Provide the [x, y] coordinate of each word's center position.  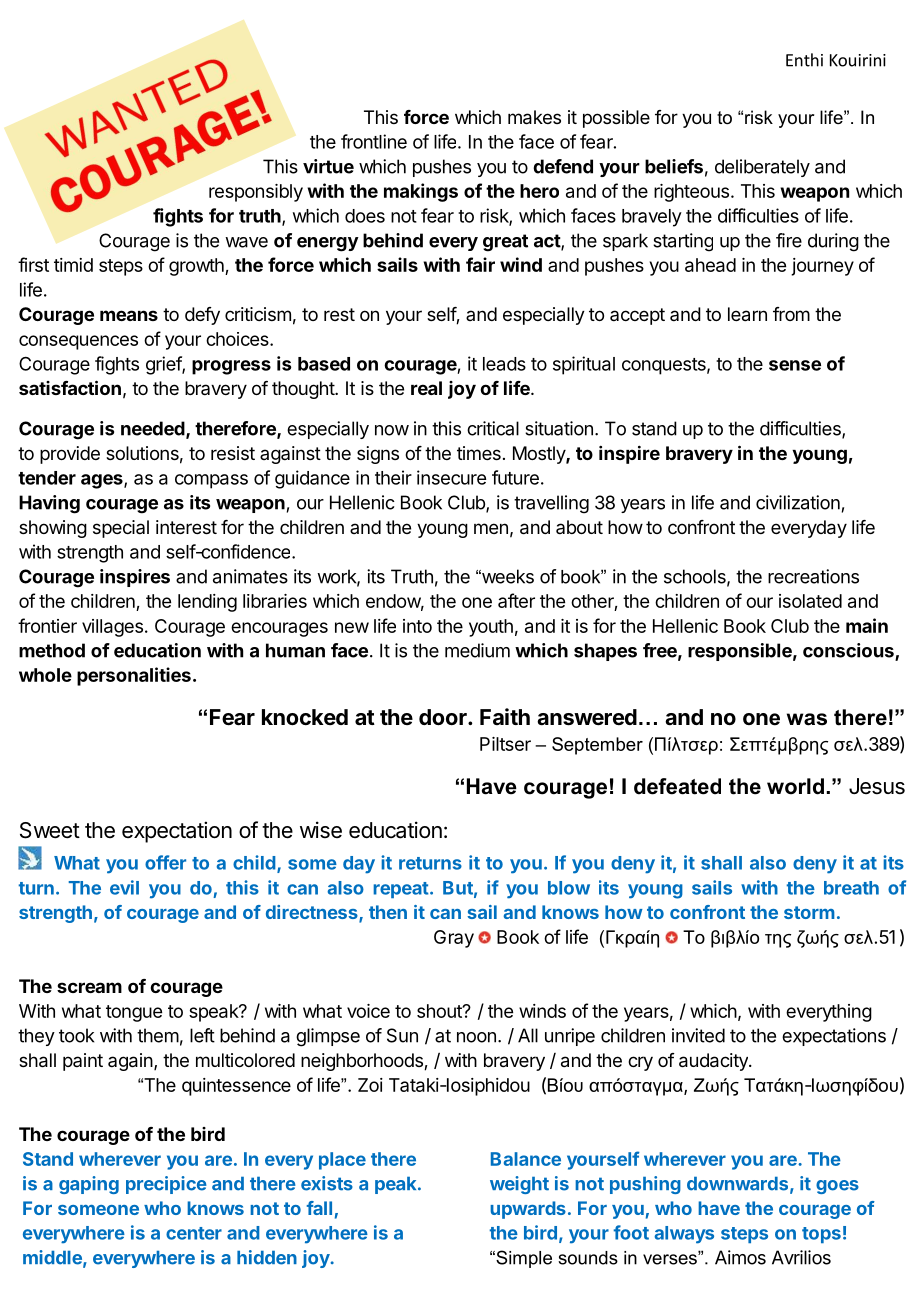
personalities [134, 676]
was [807, 719]
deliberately [762, 168]
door [444, 717]
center [194, 1233]
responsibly [256, 193]
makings [421, 192]
